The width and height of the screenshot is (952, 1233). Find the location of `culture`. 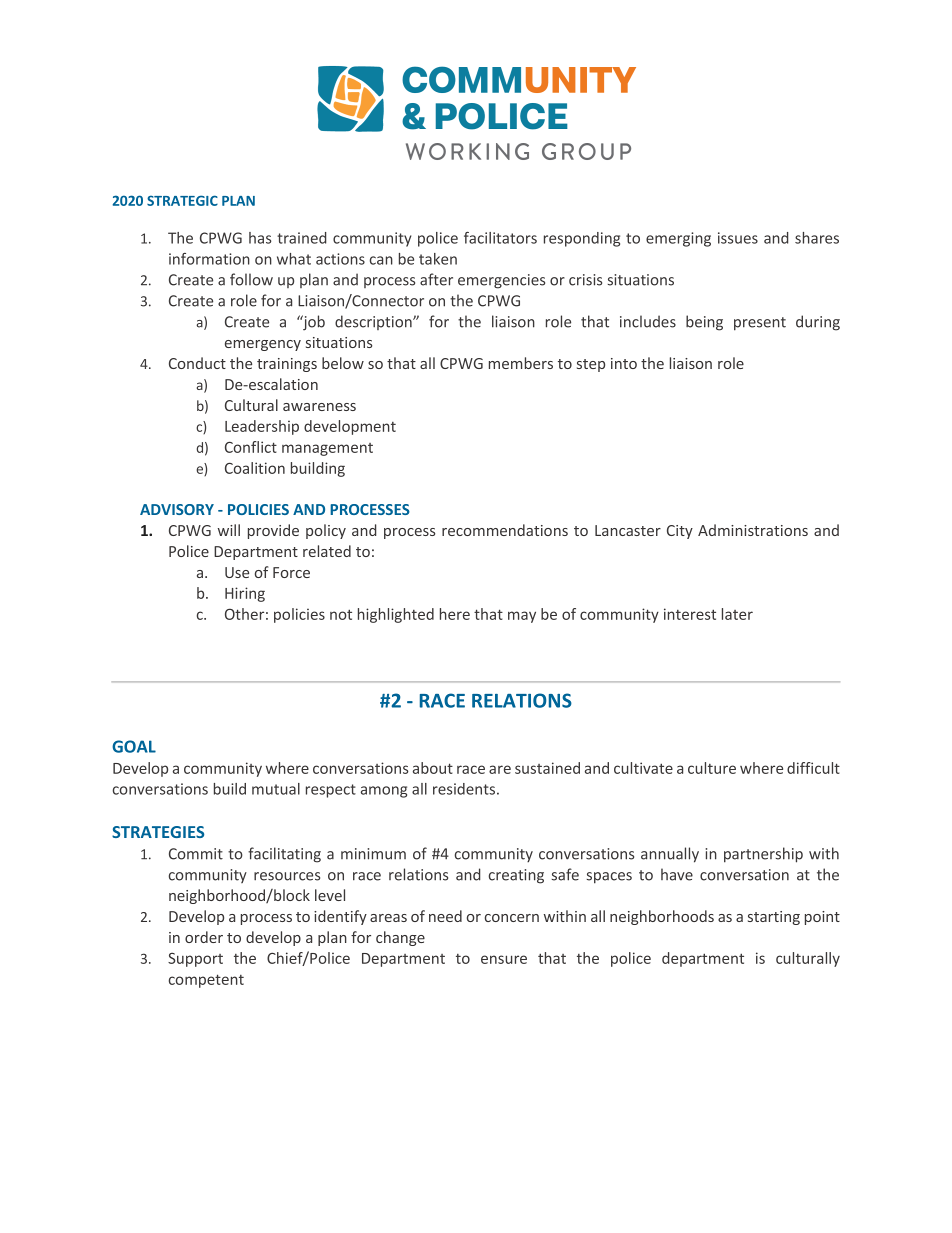

culture is located at coordinates (712, 768).
